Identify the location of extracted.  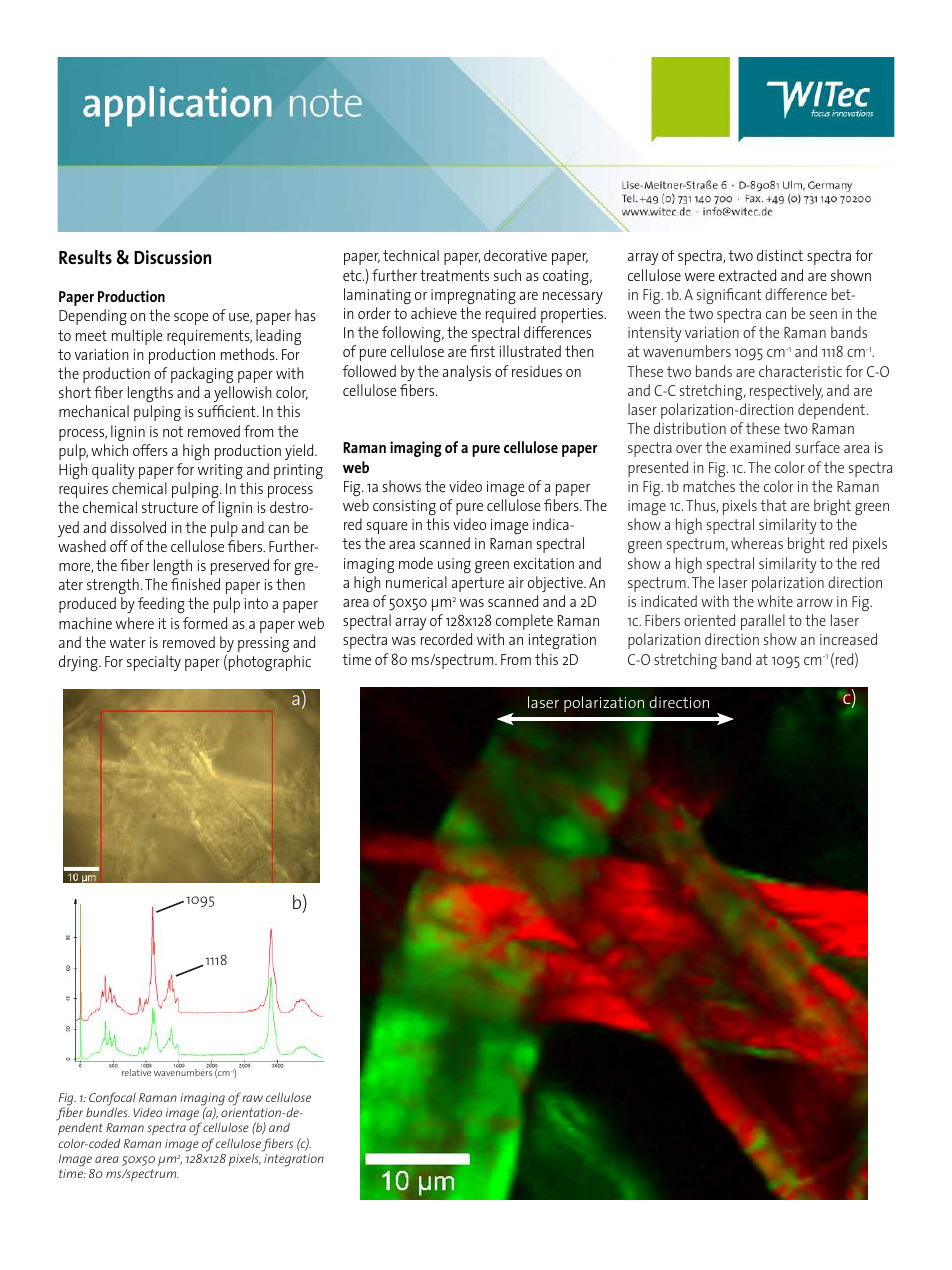
(747, 275).
